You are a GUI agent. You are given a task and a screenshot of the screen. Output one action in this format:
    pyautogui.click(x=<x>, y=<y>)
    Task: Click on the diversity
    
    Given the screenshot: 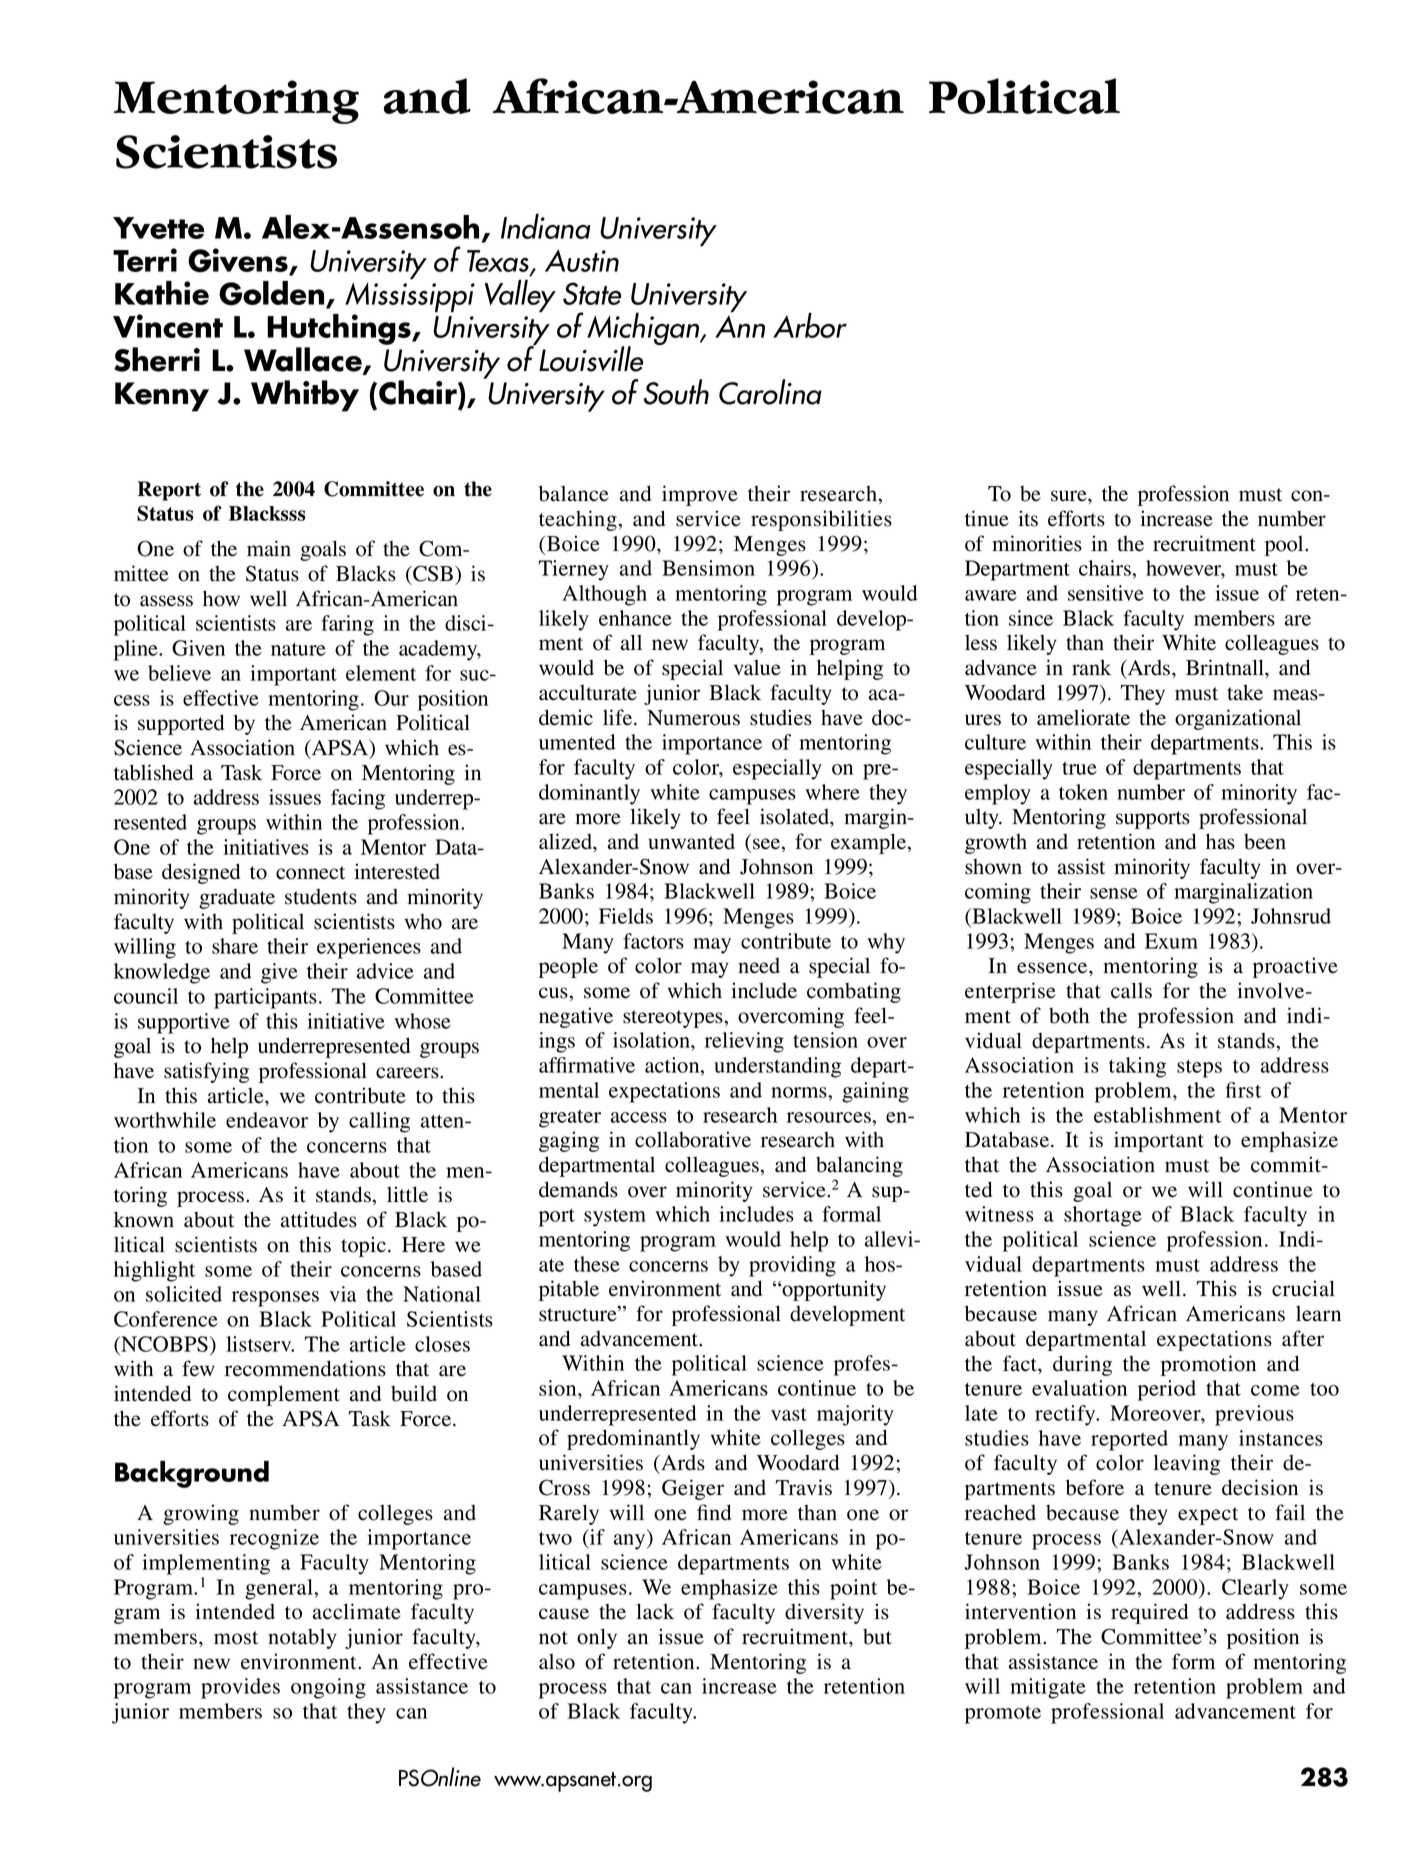 What is the action you would take?
    pyautogui.click(x=824, y=1613)
